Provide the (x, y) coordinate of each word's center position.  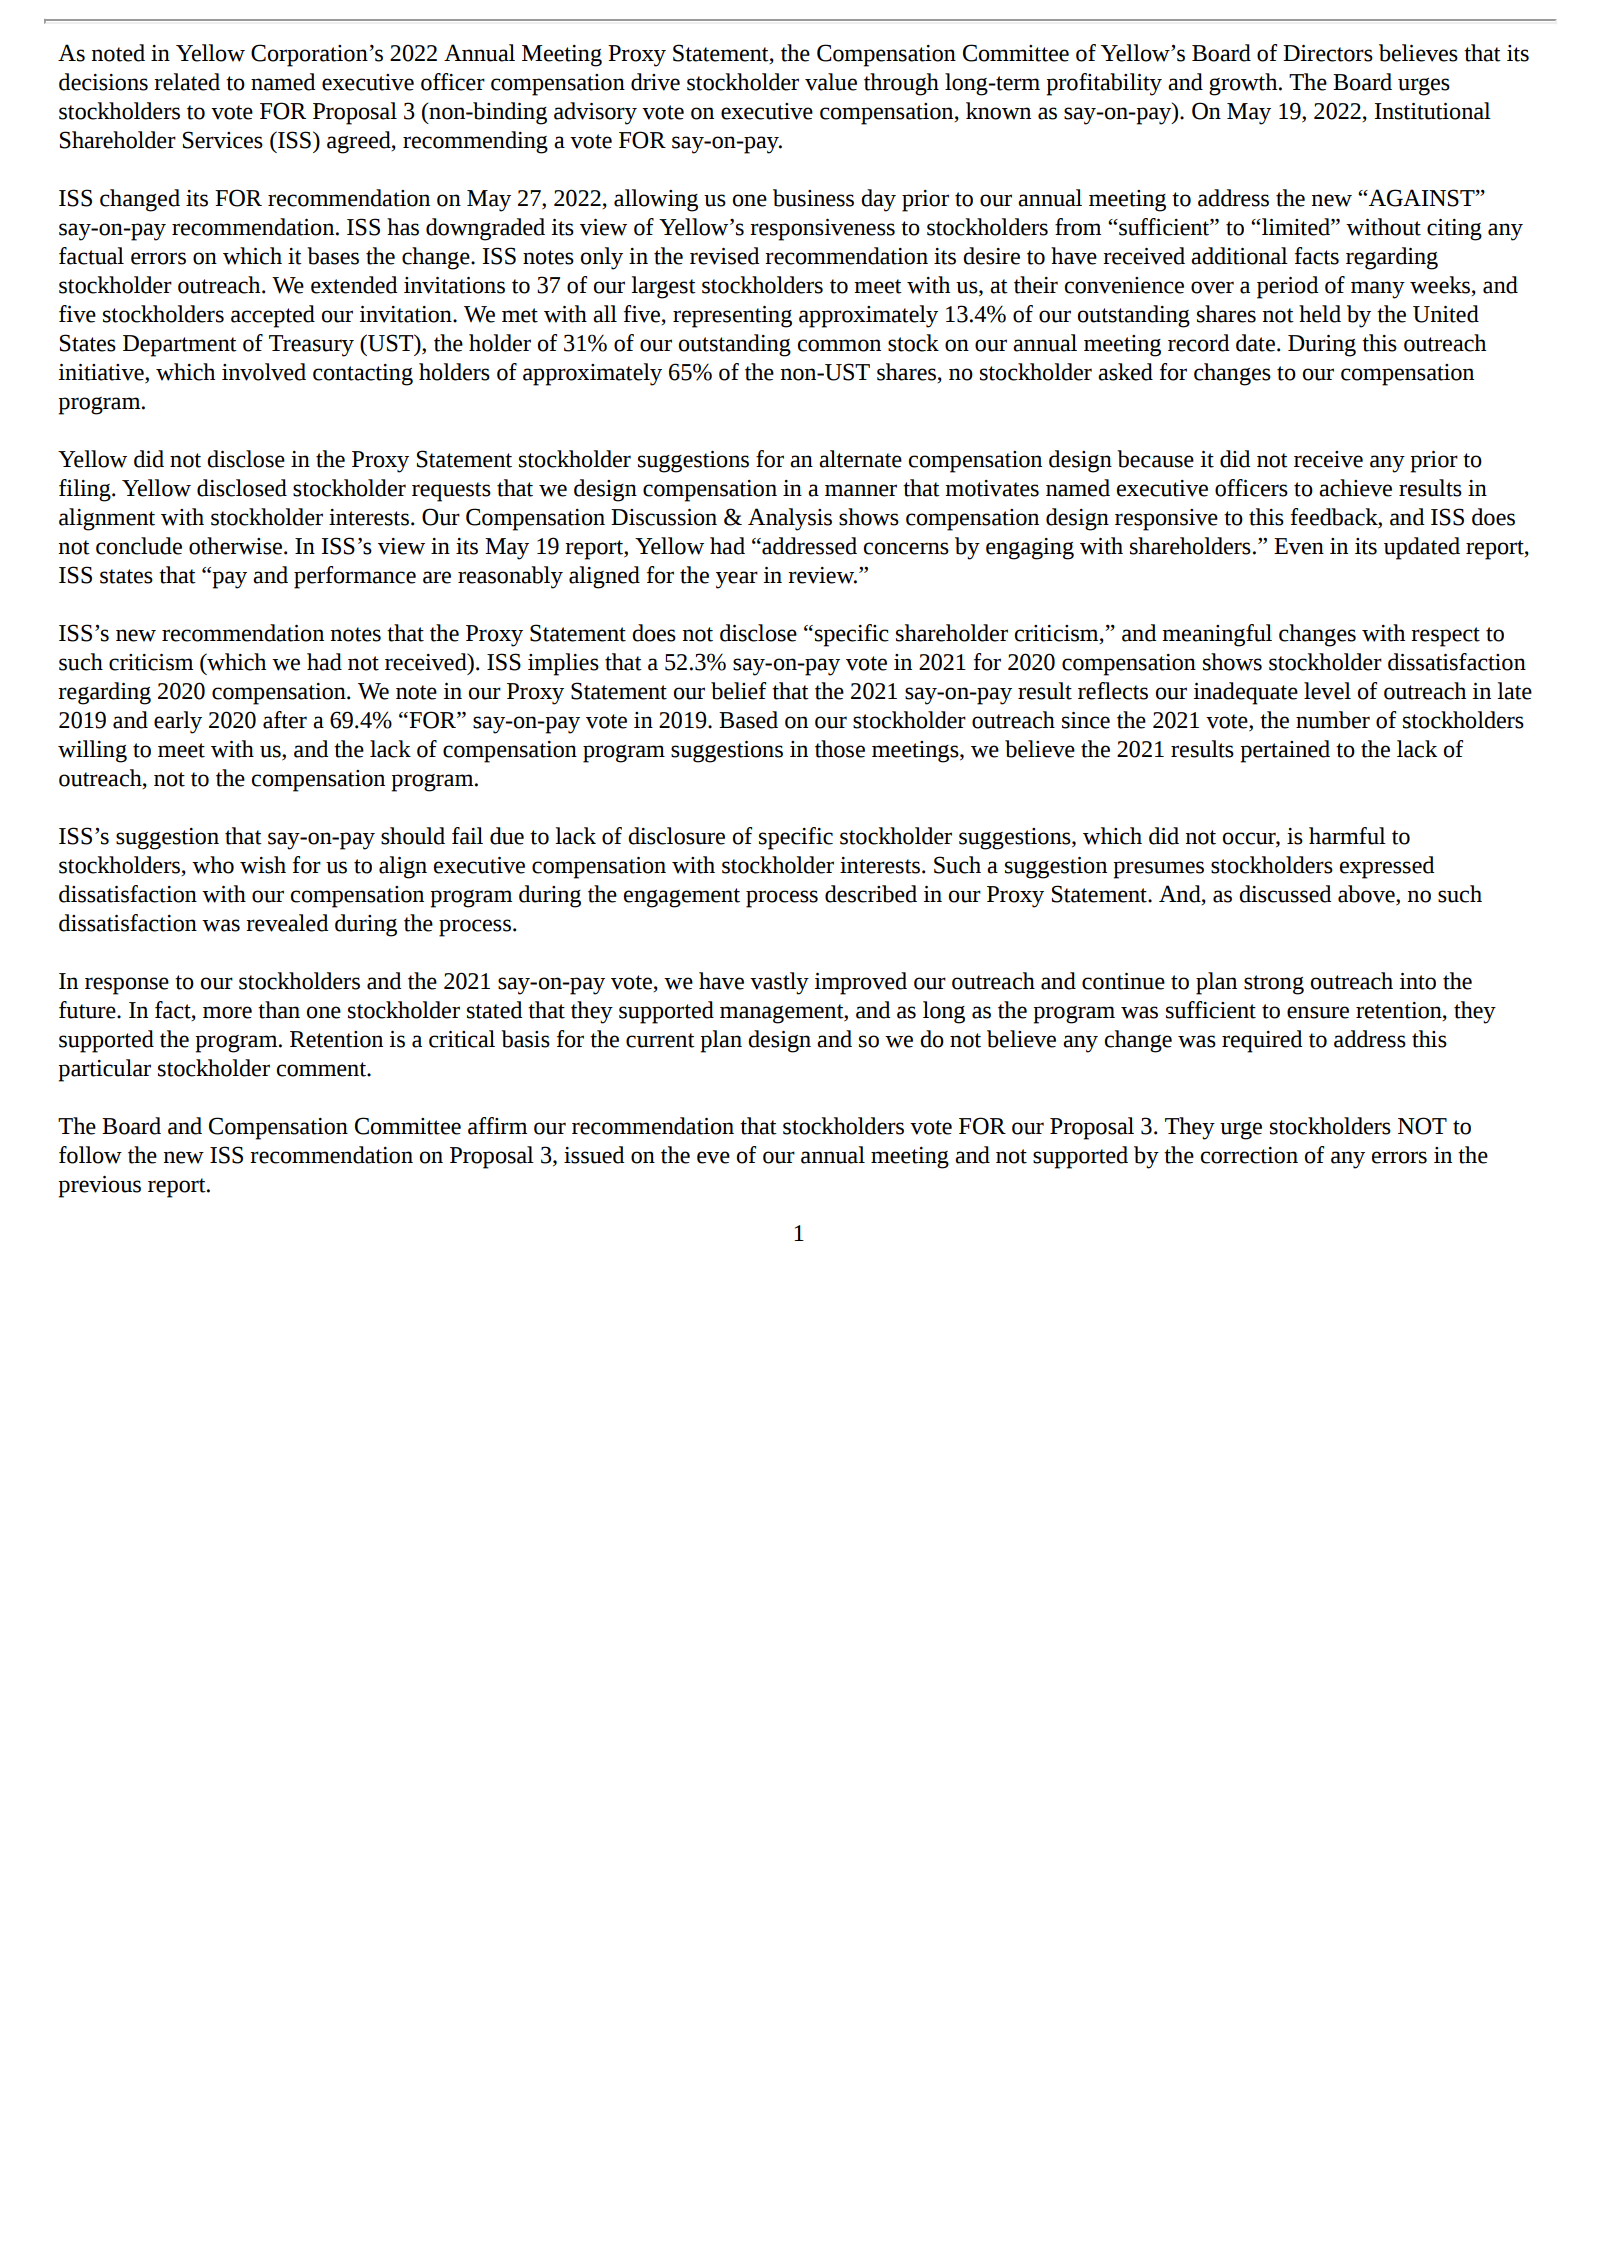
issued (594, 1155)
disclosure (676, 836)
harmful (1347, 836)
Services (223, 140)
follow (90, 1155)
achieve (1355, 488)
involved (264, 372)
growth (1244, 84)
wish (263, 865)
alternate (860, 459)
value (831, 82)
